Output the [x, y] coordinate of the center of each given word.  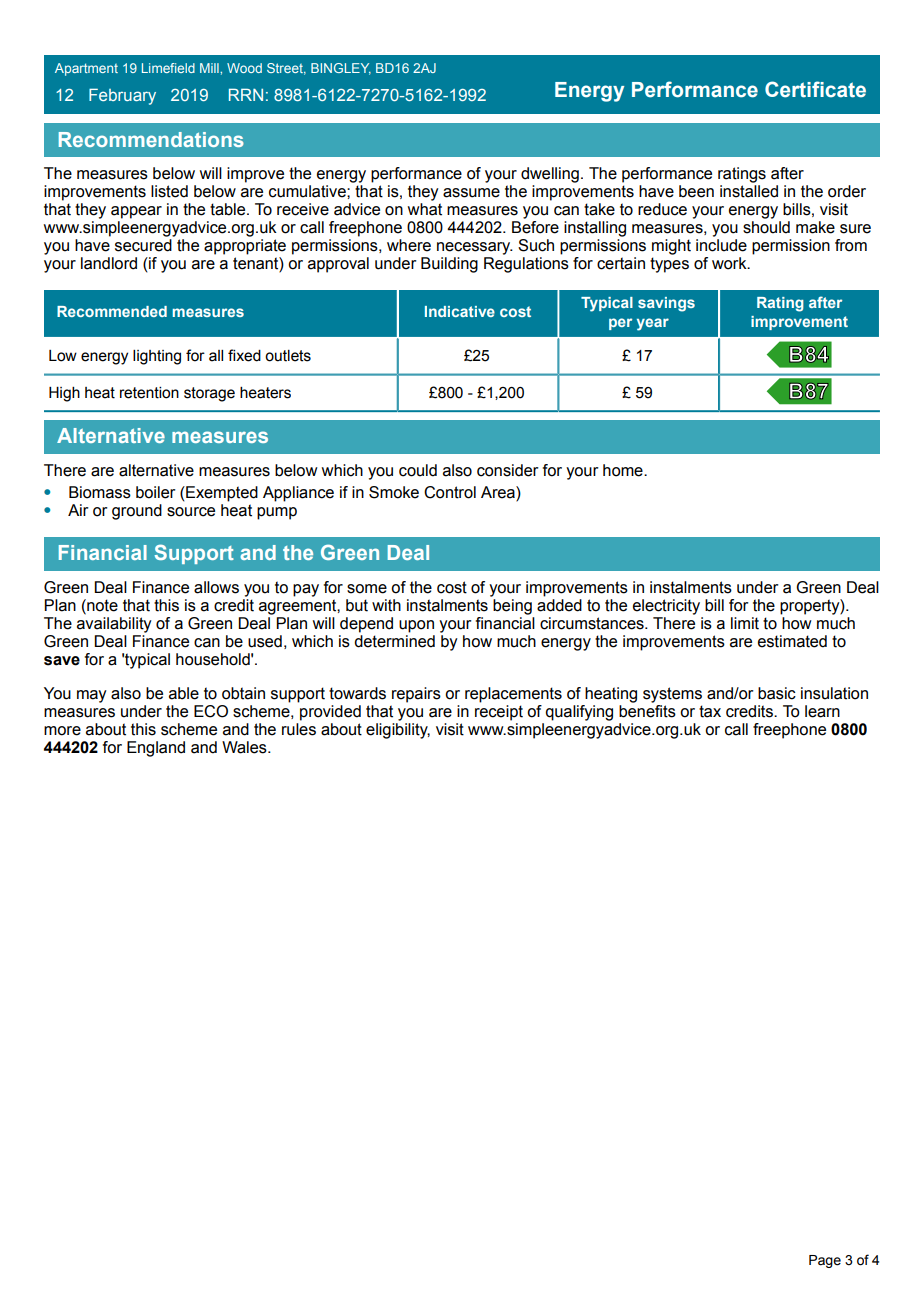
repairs [416, 695]
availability [114, 625]
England [156, 749]
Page [825, 1261]
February [122, 96]
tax [710, 711]
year [653, 324]
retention [149, 393]
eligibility [398, 731]
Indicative [460, 311]
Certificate [815, 89]
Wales [245, 747]
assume [471, 193]
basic [777, 693]
